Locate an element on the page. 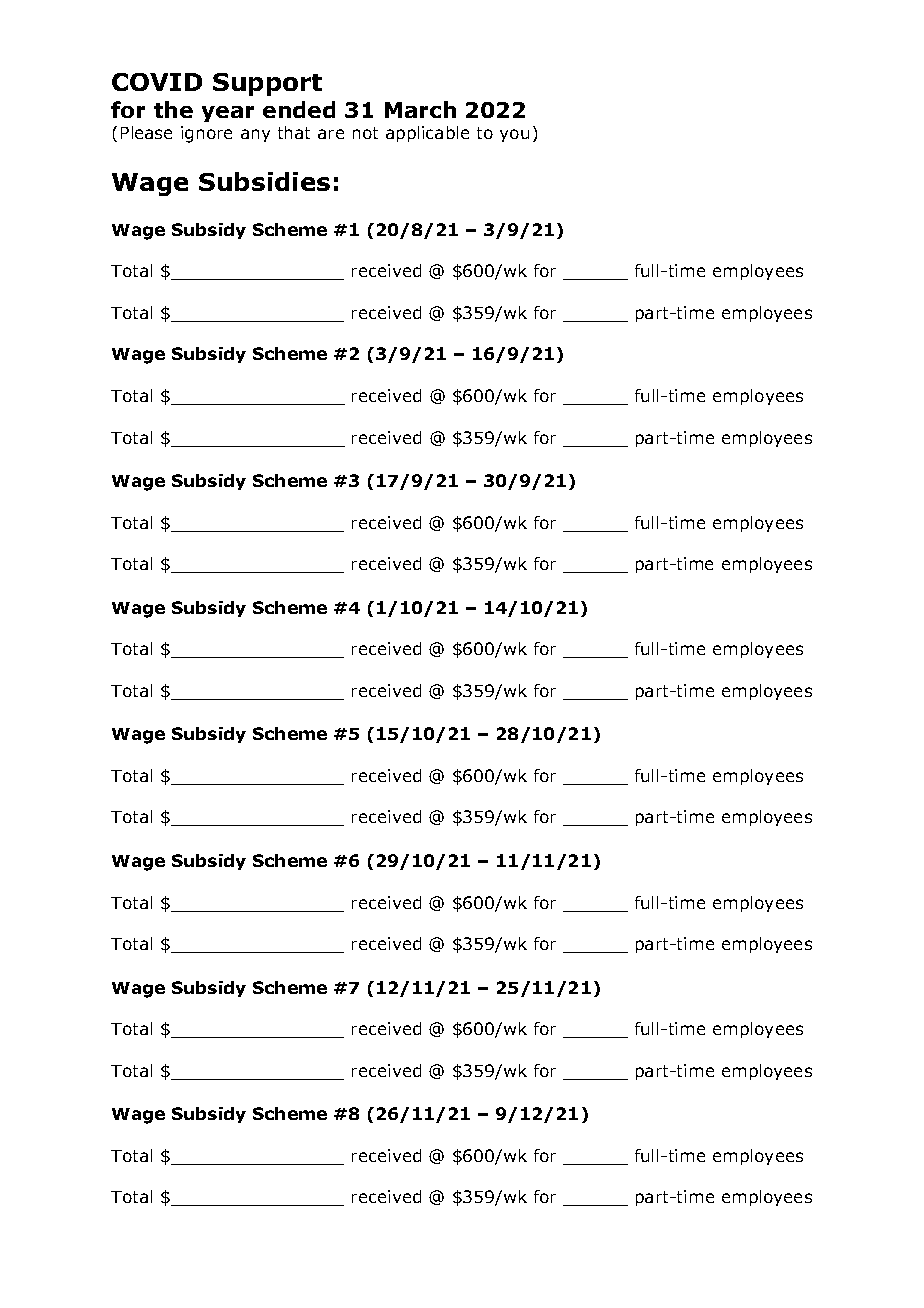 The image size is (924, 1308). are is located at coordinates (331, 134).
